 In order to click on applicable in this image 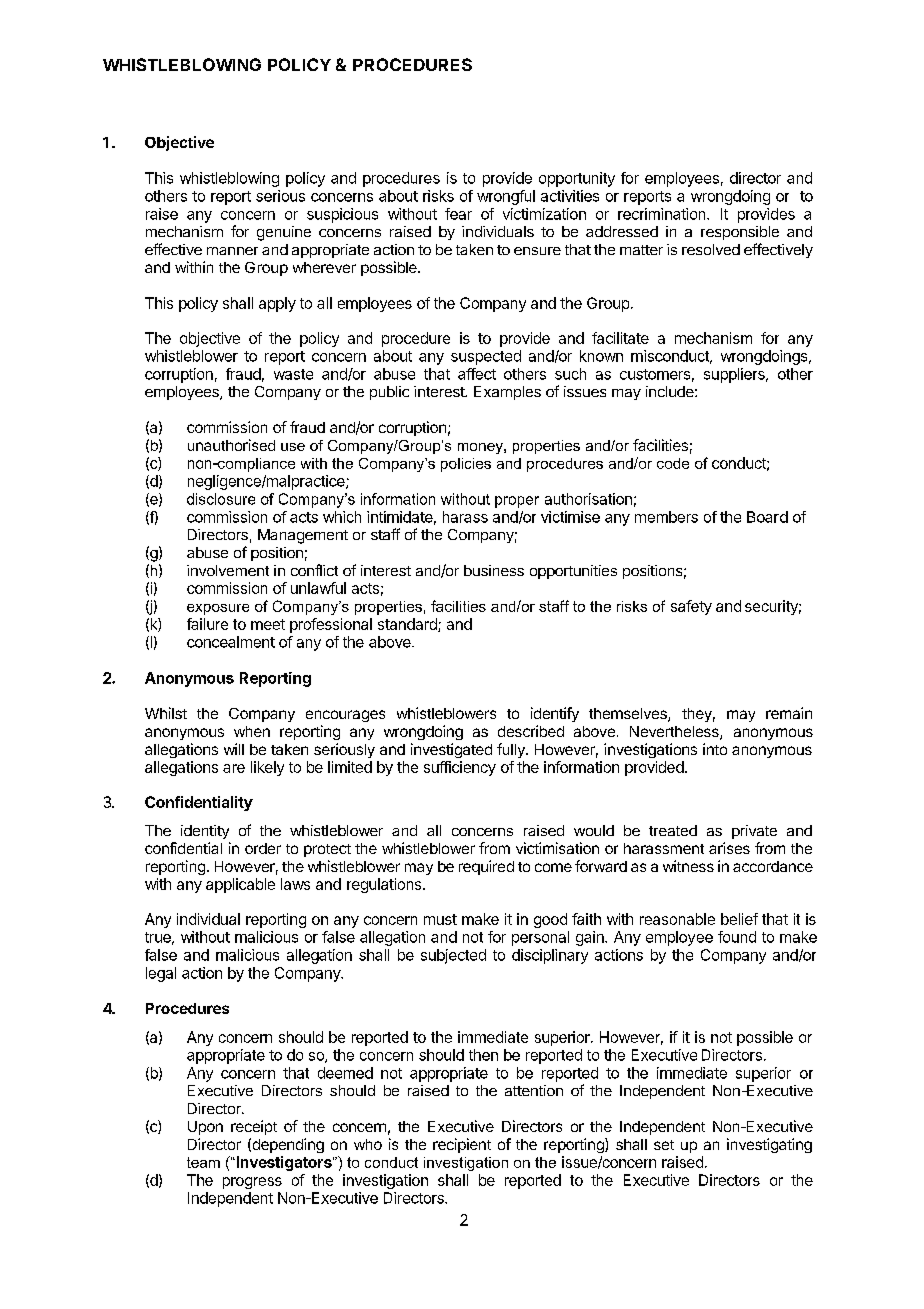, I will do `click(240, 885)`.
